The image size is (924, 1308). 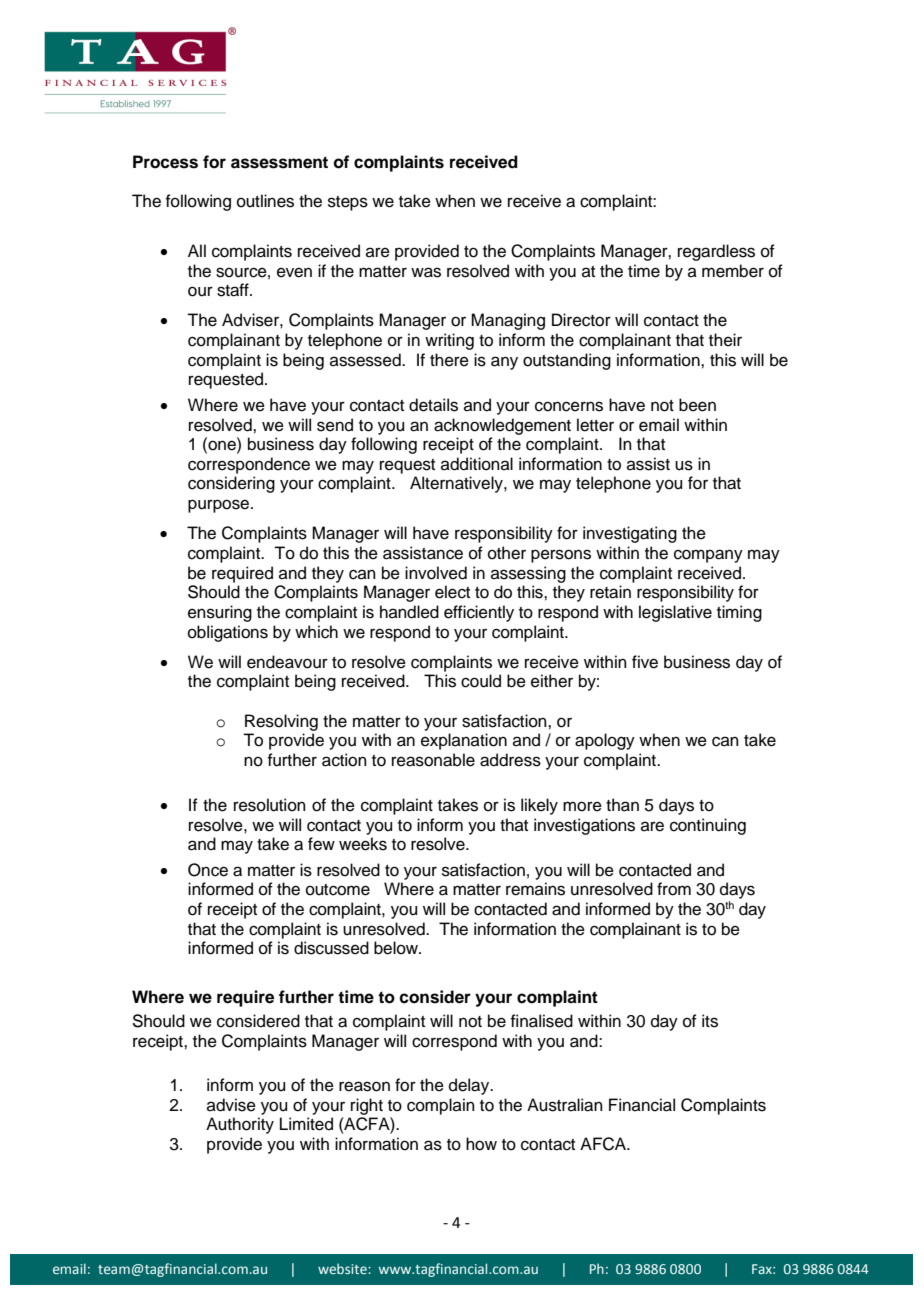 I want to click on Resolving, so click(x=281, y=722).
